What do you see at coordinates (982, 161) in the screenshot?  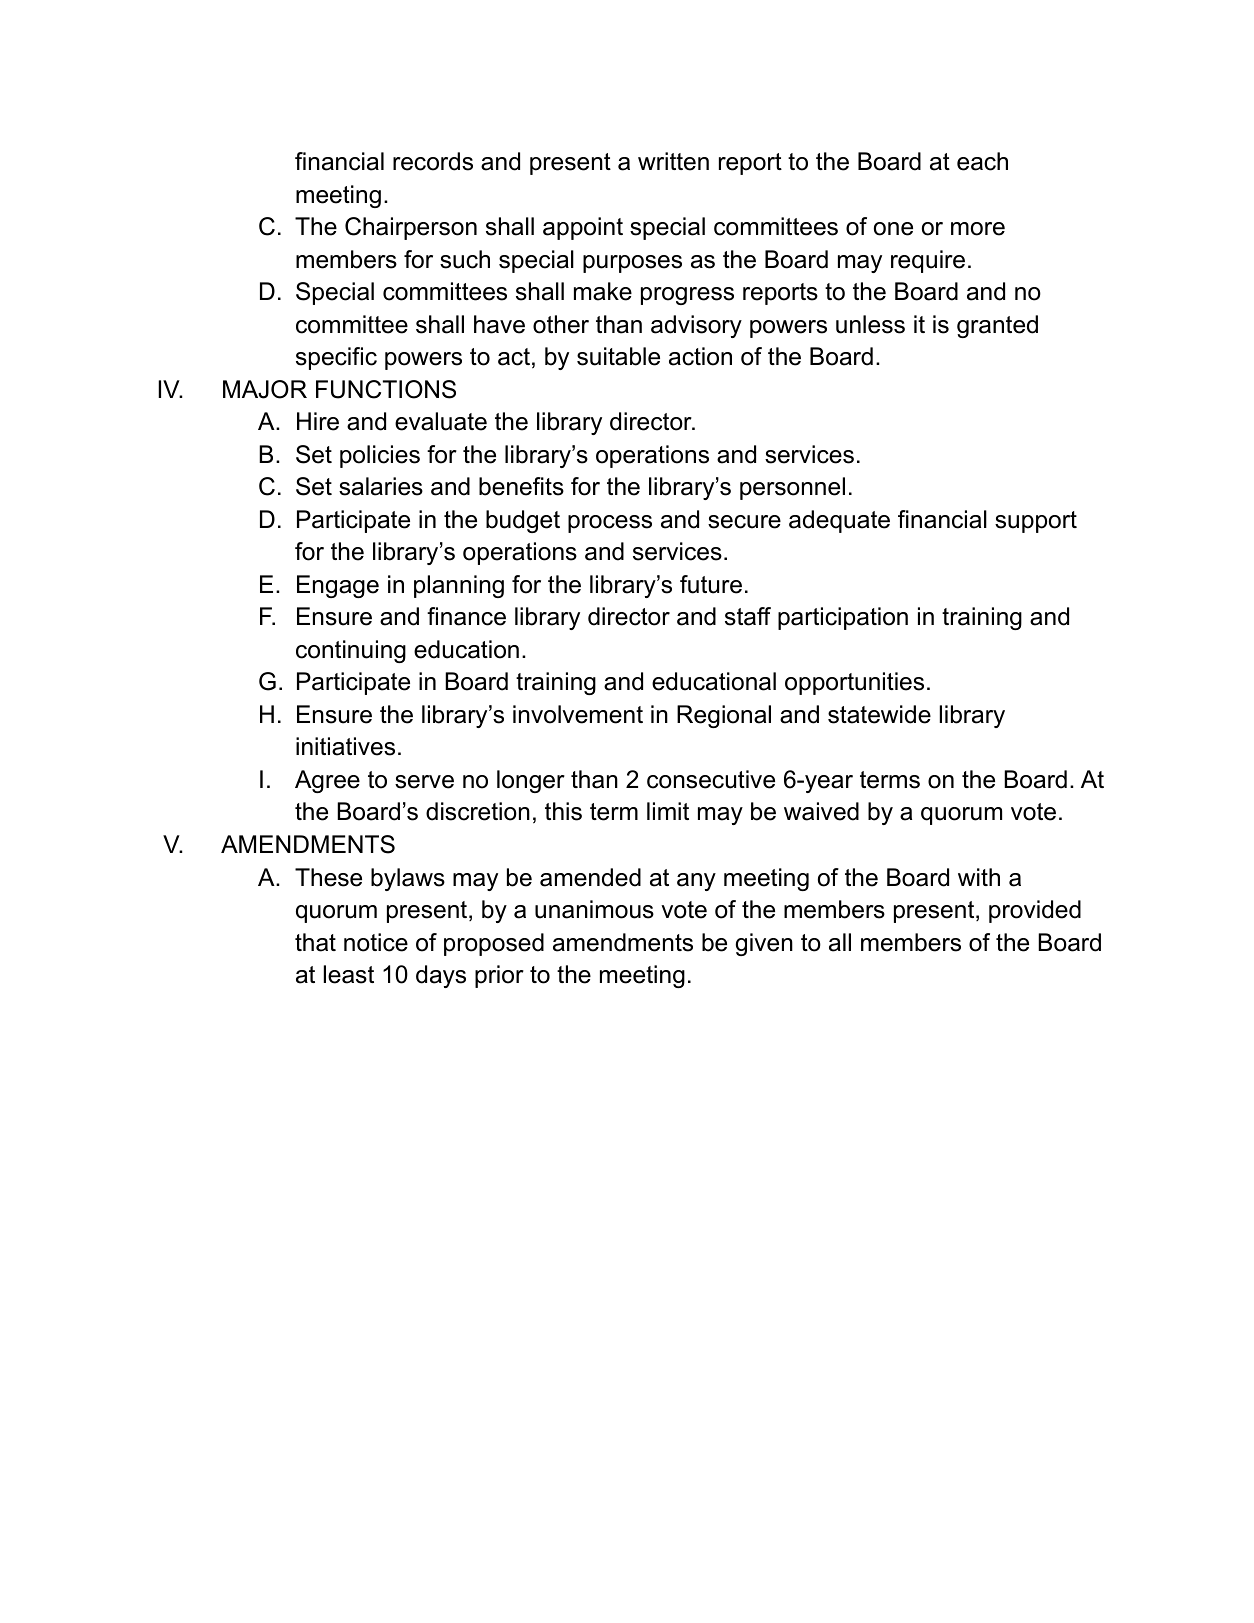 I see `each` at bounding box center [982, 161].
